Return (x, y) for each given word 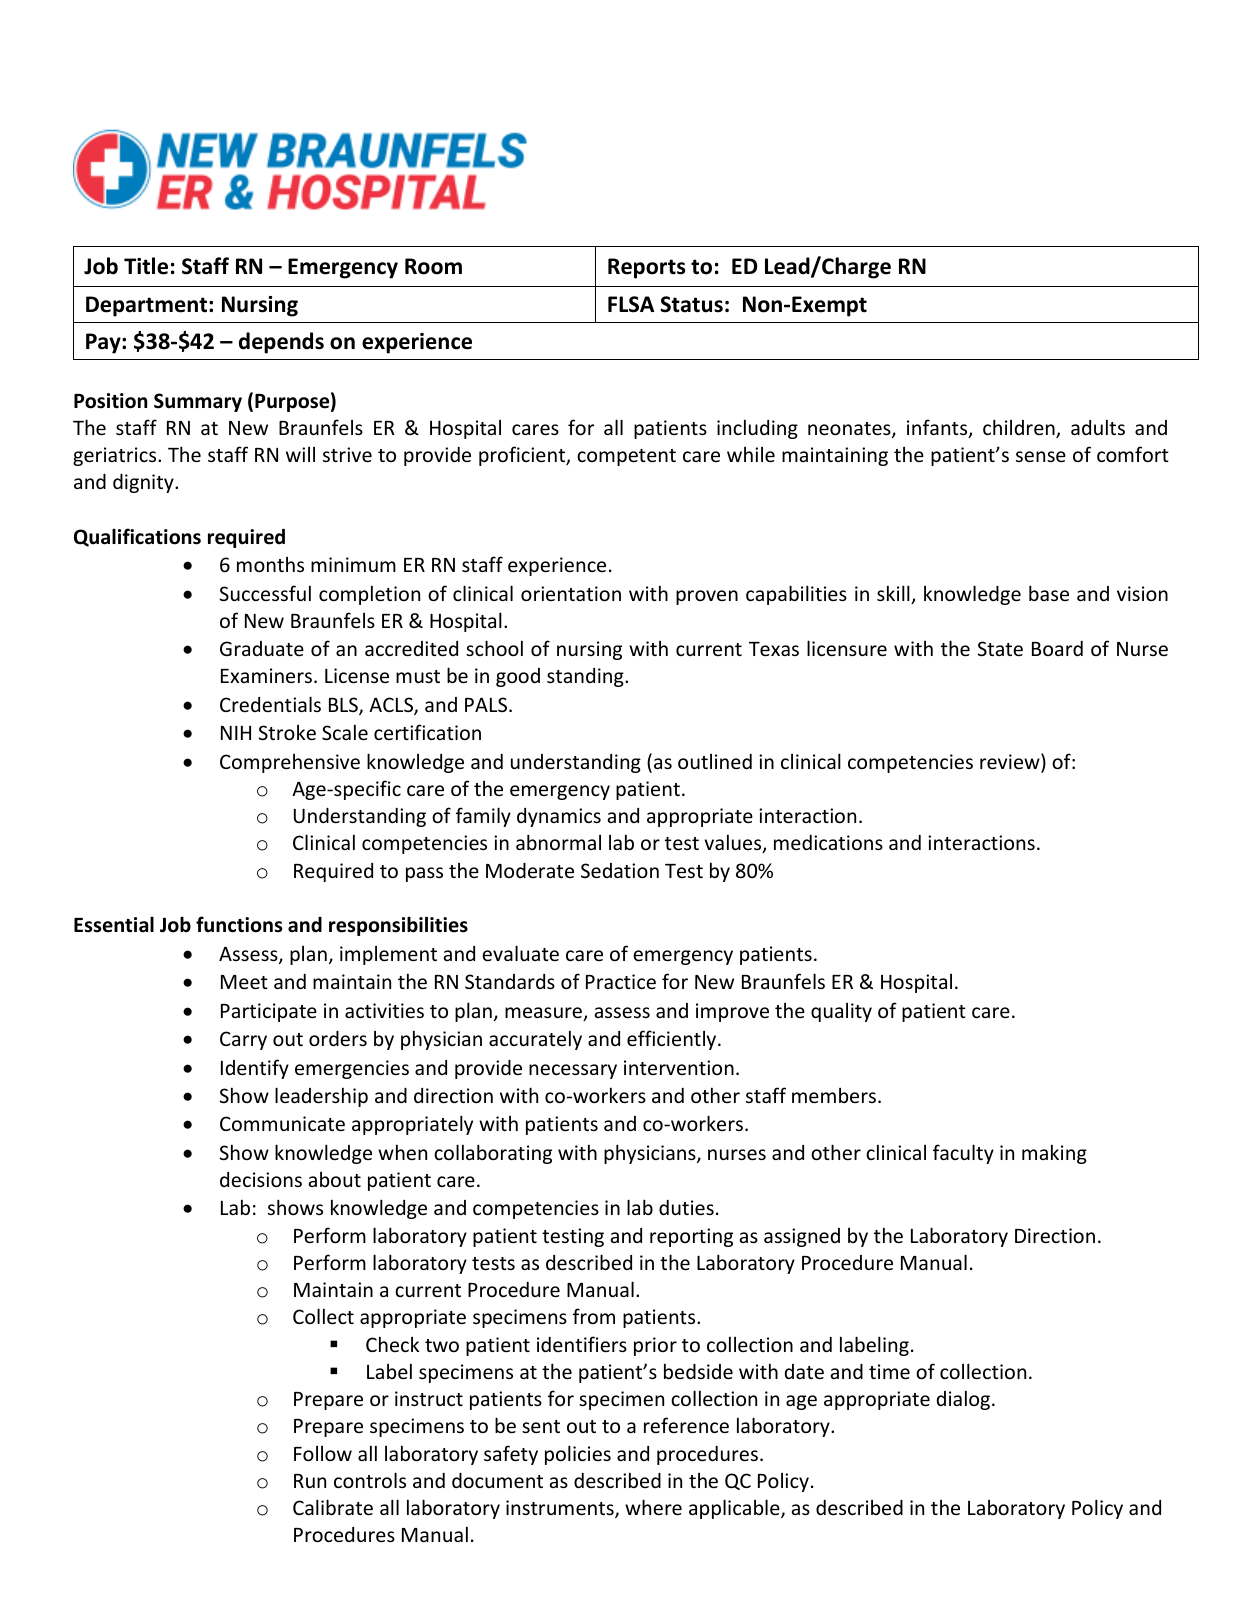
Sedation (620, 870)
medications (828, 842)
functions (239, 924)
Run (310, 1481)
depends (281, 343)
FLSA (631, 304)
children (1020, 428)
